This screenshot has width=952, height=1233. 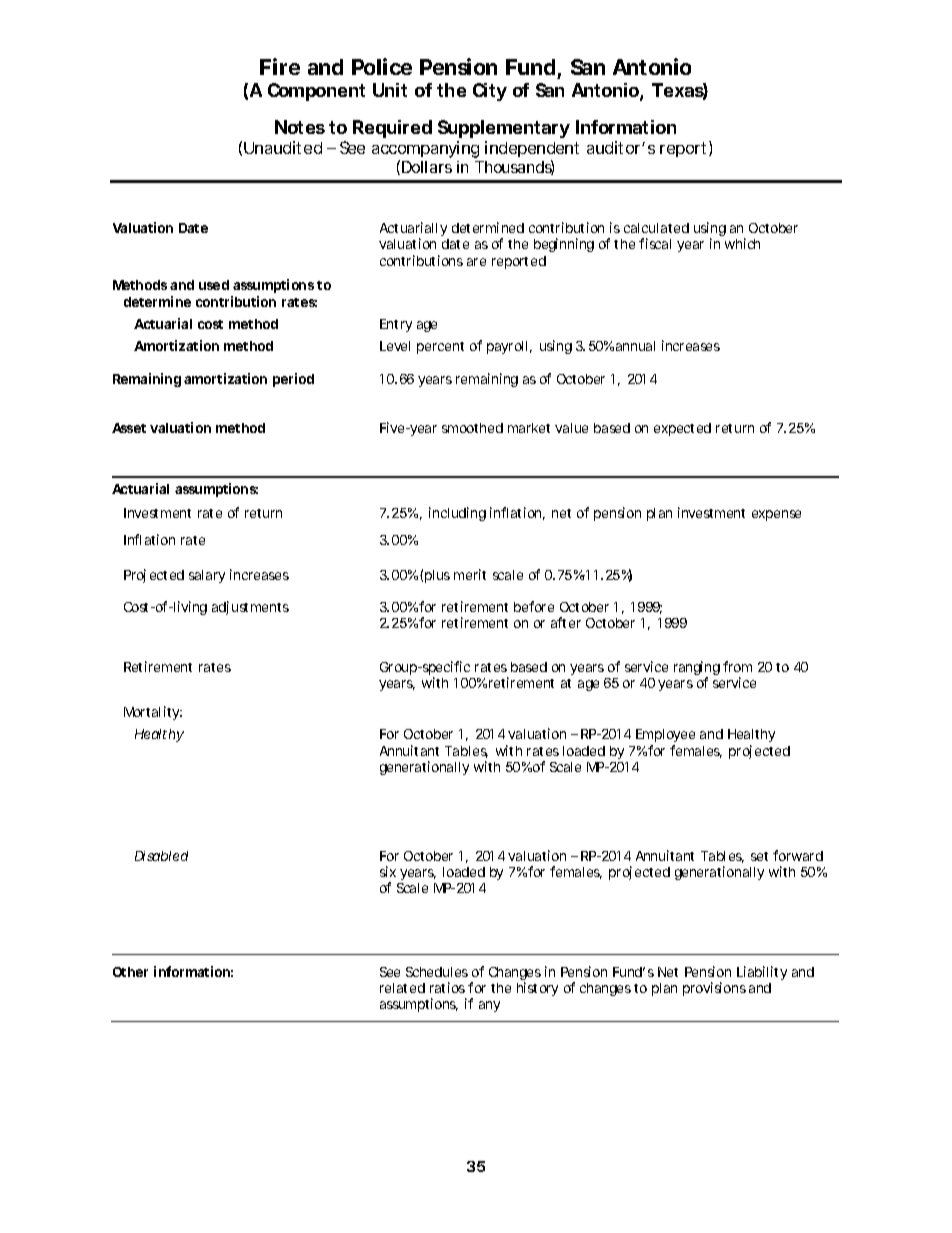 What do you see at coordinates (437, 972) in the screenshot?
I see `Schedules` at bounding box center [437, 972].
